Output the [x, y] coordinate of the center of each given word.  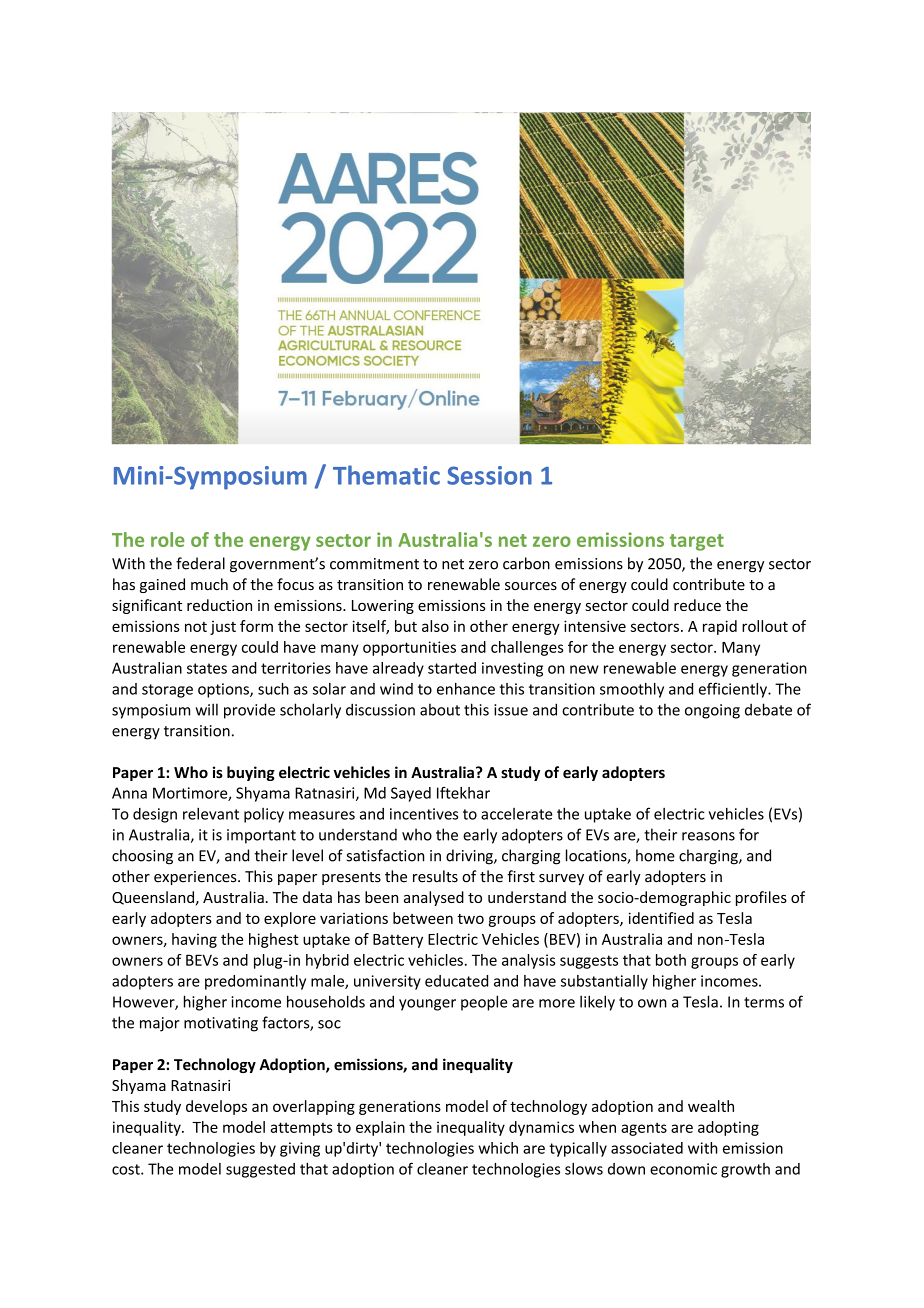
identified [661, 918]
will [206, 709]
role [167, 539]
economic [683, 1169]
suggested [260, 1170]
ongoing [712, 711]
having [194, 940]
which [498, 1148]
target [697, 542]
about [440, 709]
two [470, 919]
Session [489, 475]
